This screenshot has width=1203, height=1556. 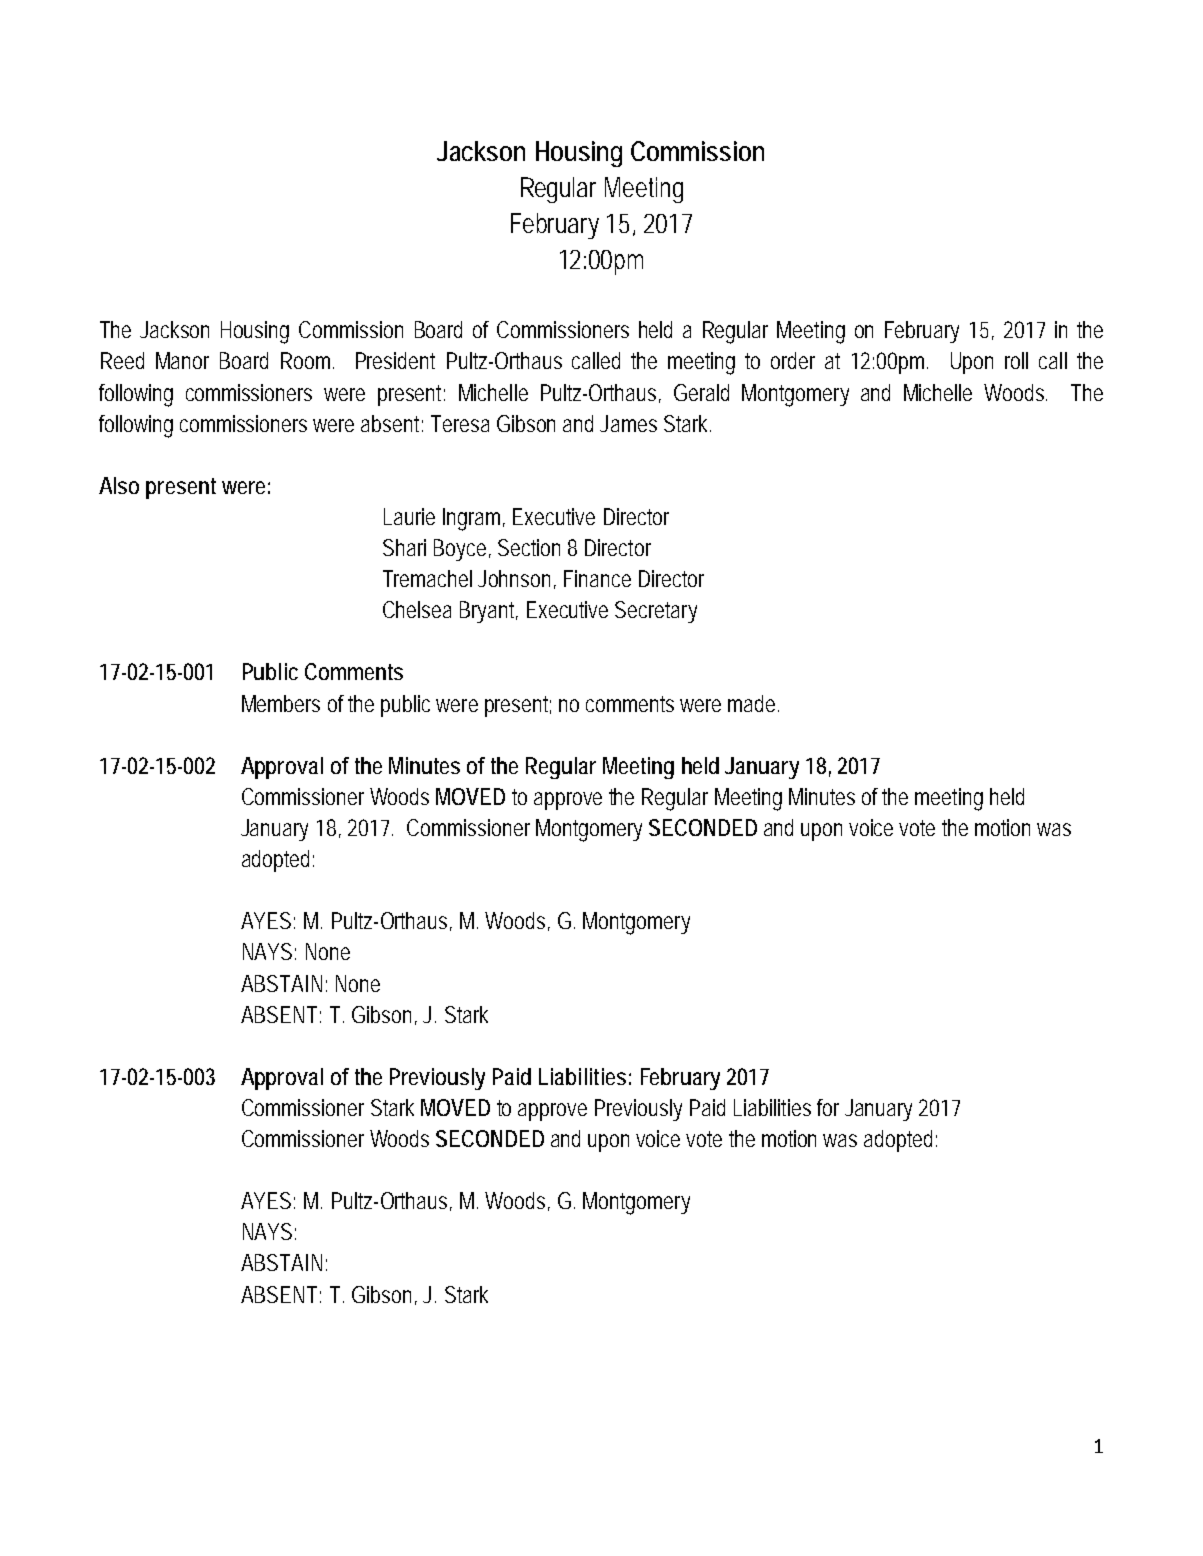 I want to click on Finance, so click(x=597, y=578).
